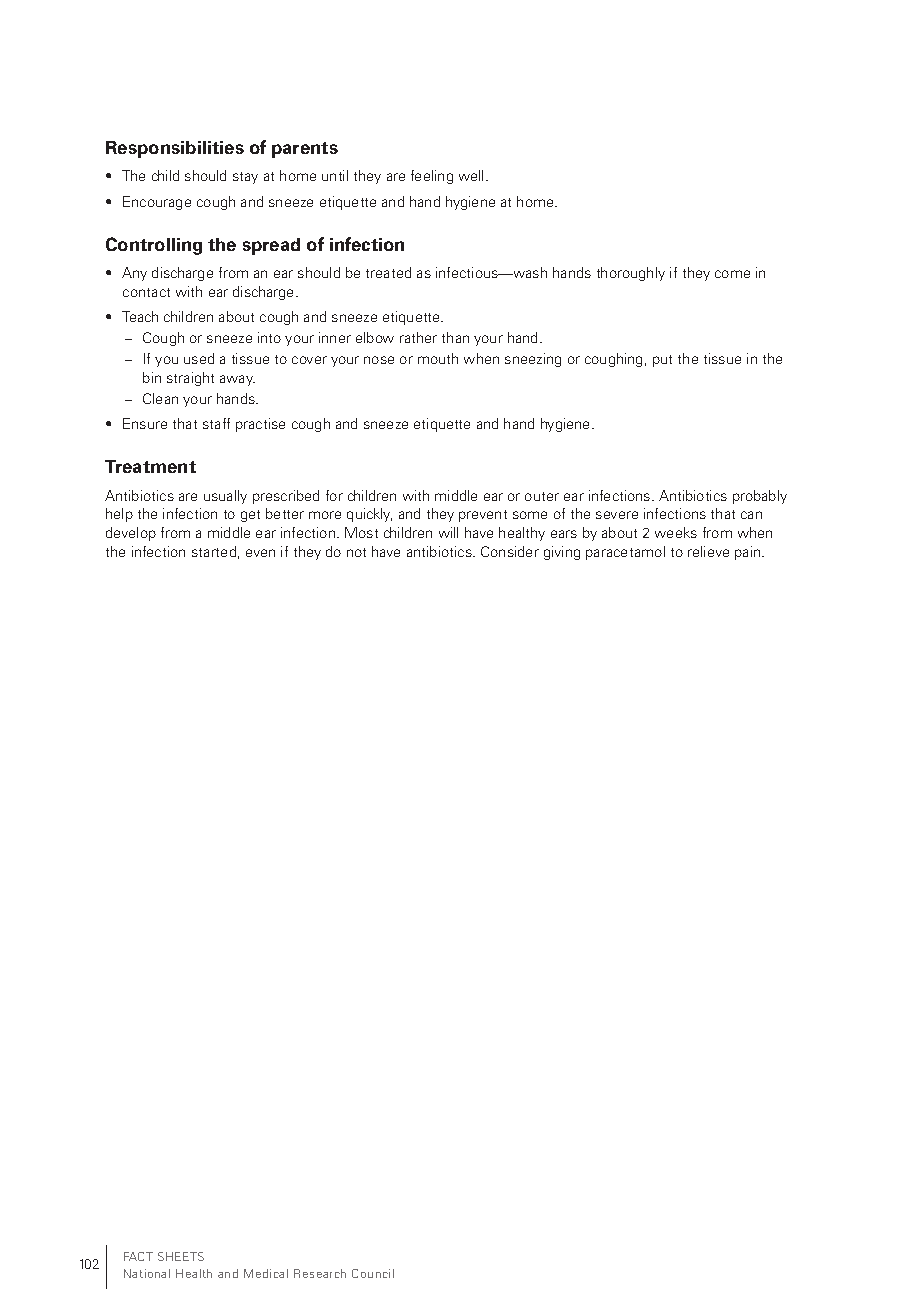  Describe the element at coordinates (373, 1273) in the document. I see `Council` at that location.
